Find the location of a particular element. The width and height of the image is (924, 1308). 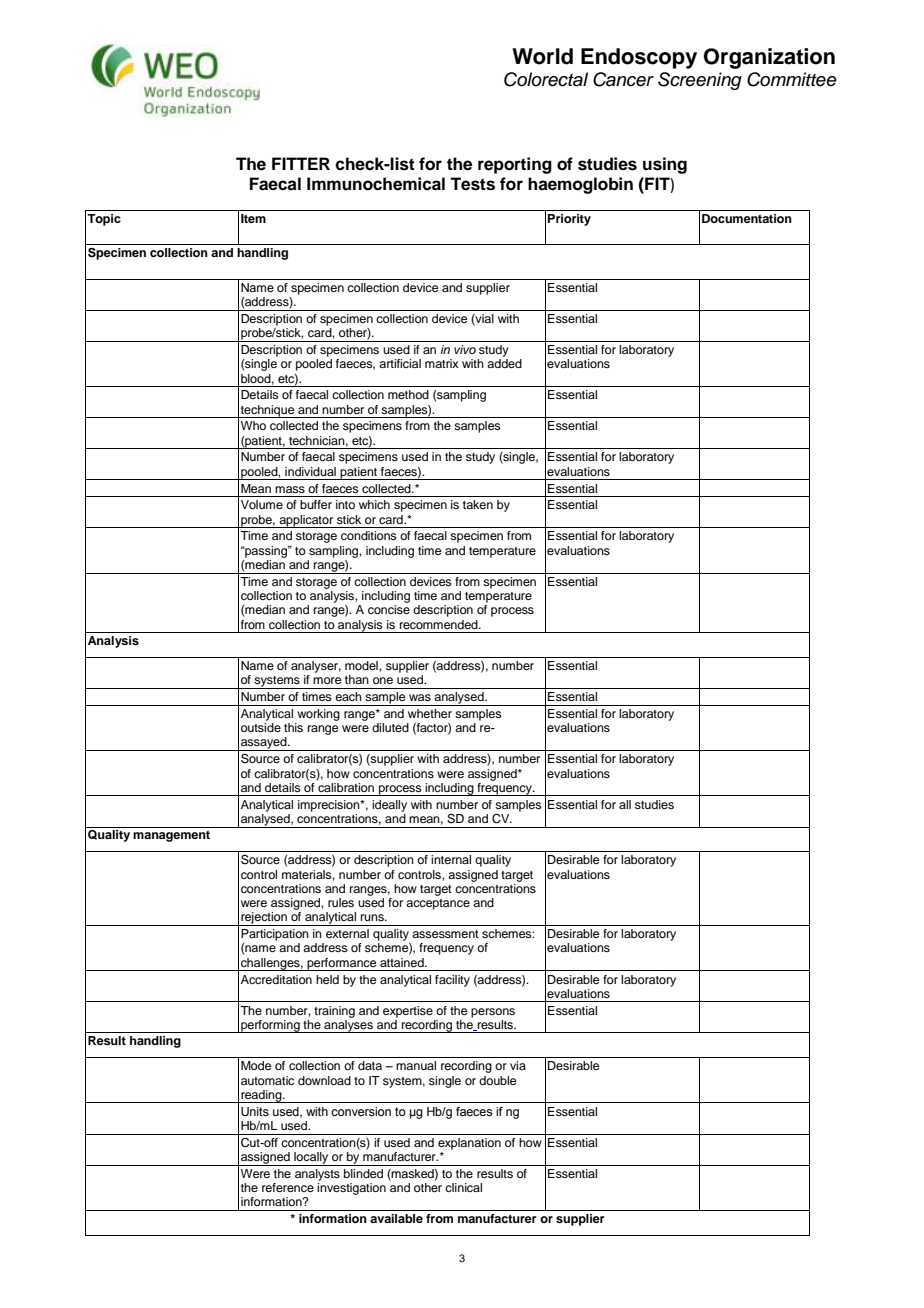

concise is located at coordinates (389, 609).
